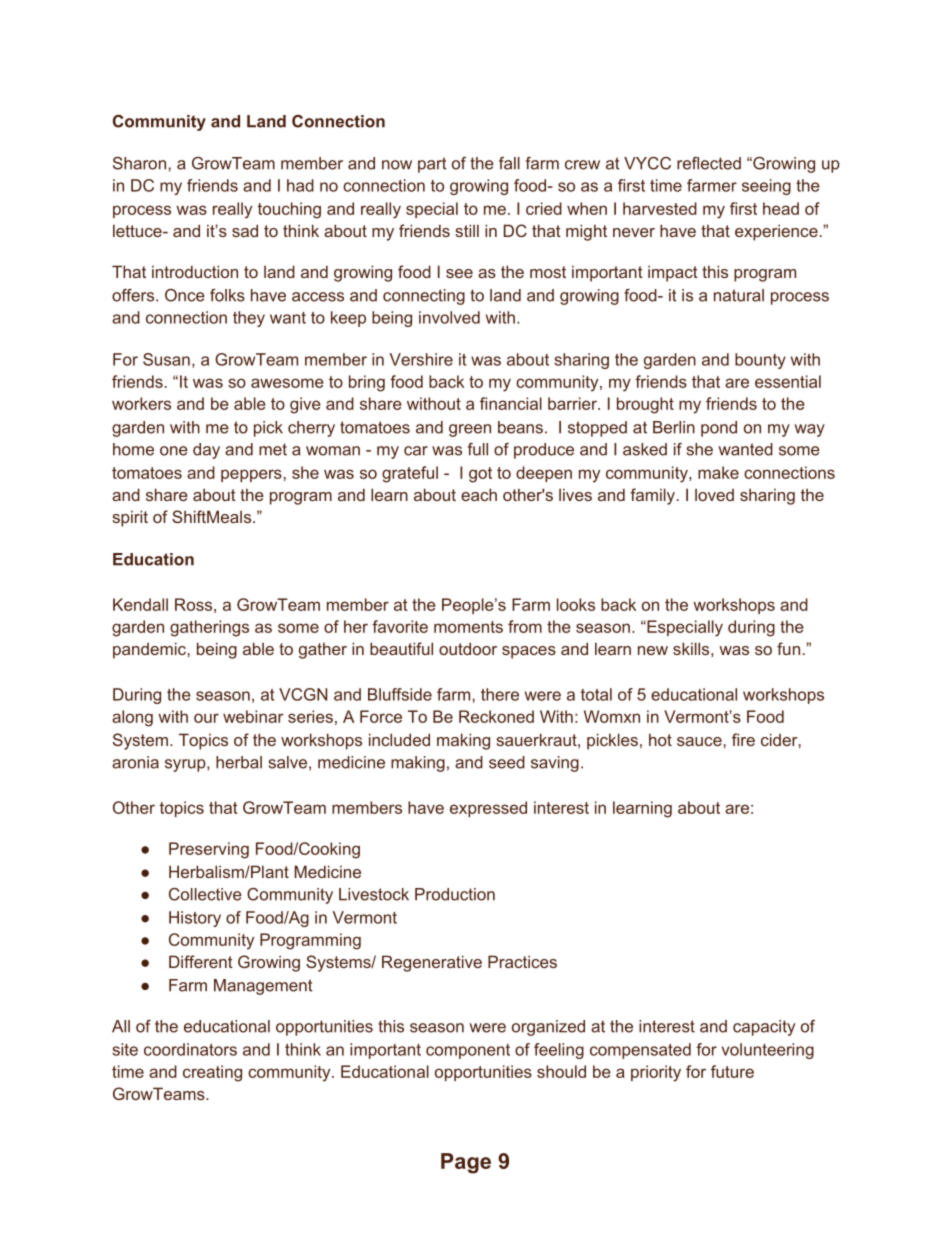 This image has width=952, height=1233. What do you see at coordinates (766, 187) in the image?
I see `seeing` at bounding box center [766, 187].
